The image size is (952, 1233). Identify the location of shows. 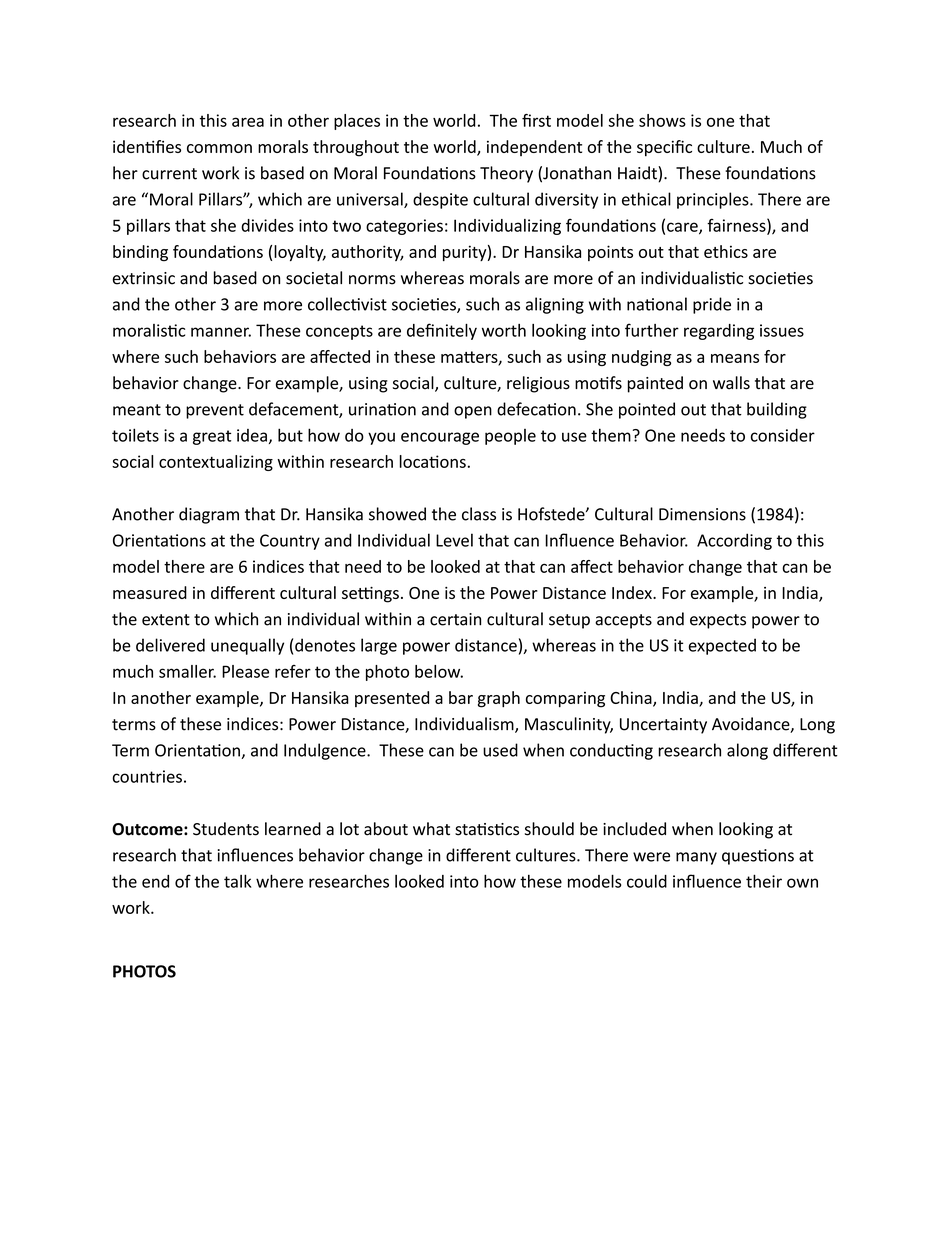
(662, 120).
